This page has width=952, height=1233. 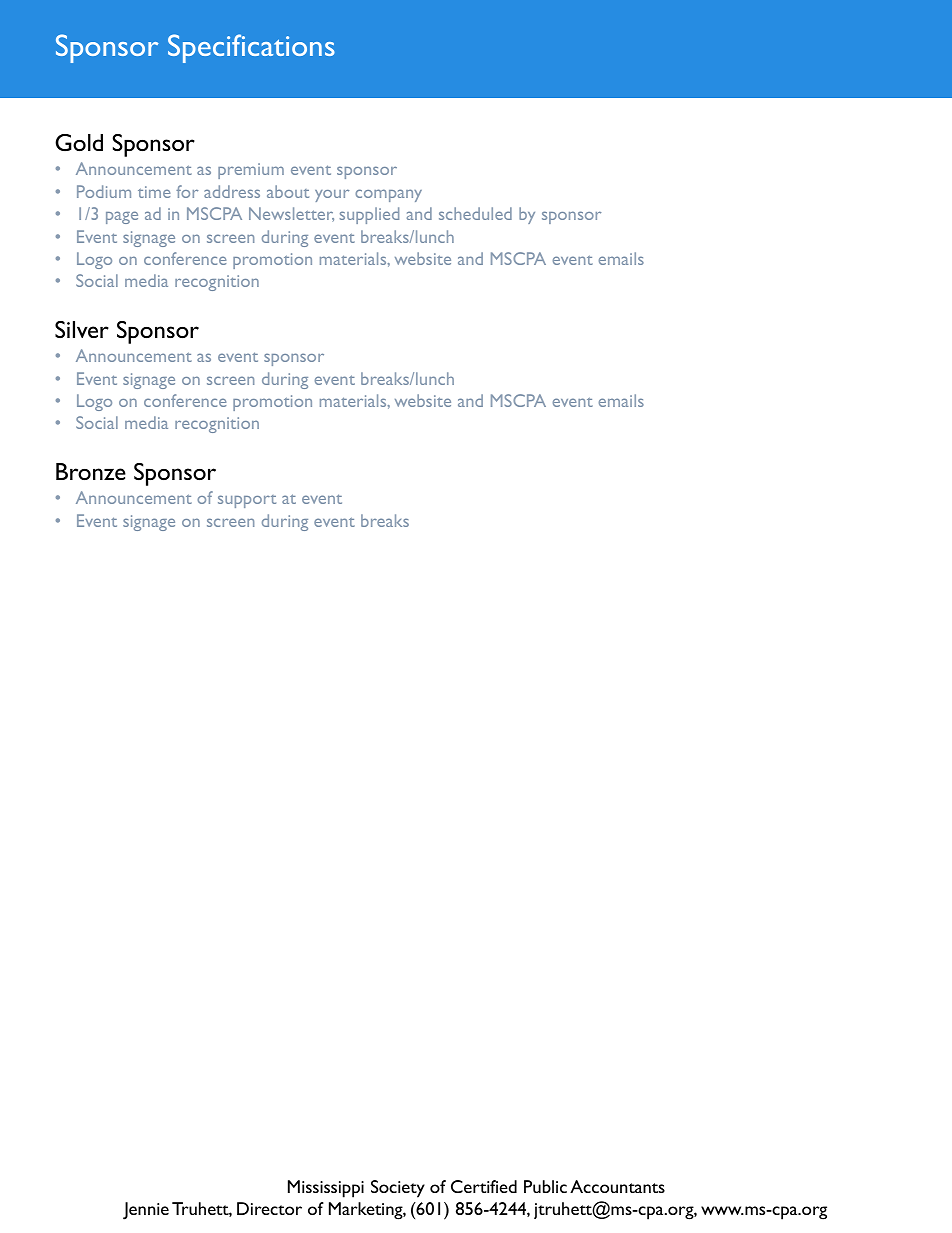 I want to click on Gold, so click(x=79, y=142).
